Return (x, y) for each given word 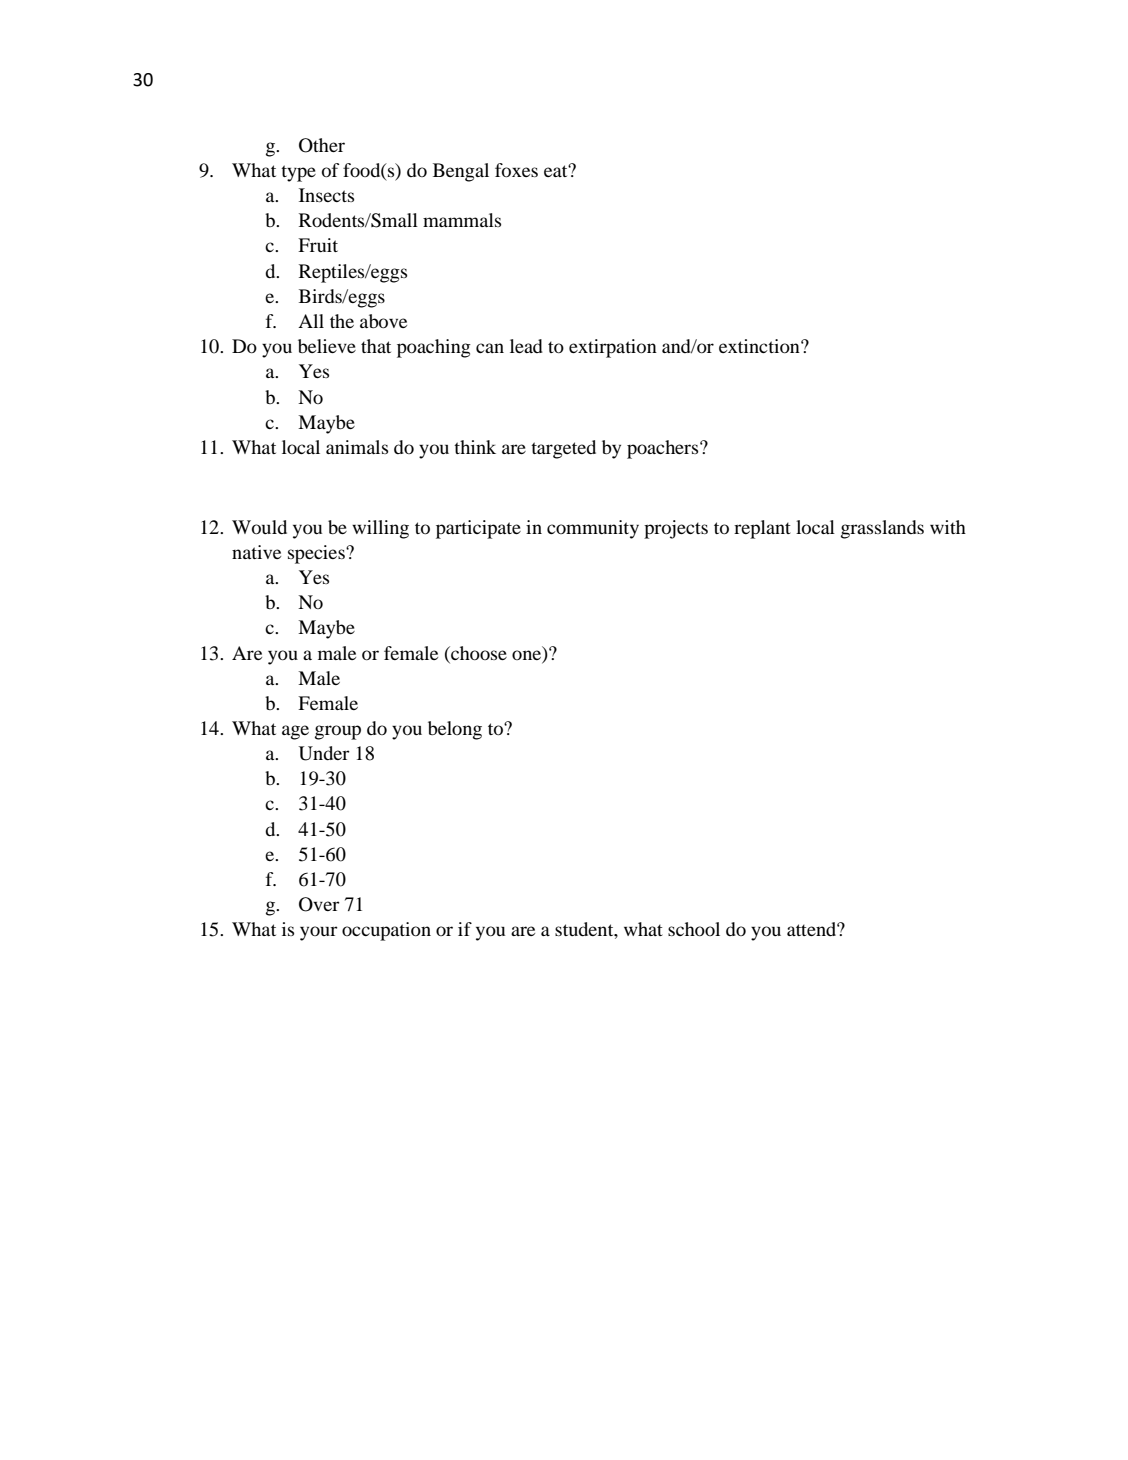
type (298, 173)
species (317, 554)
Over (319, 904)
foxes (516, 170)
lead (526, 346)
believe (327, 346)
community (593, 529)
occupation (386, 931)
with (948, 527)
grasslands (882, 529)
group (338, 732)
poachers (664, 449)
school (694, 929)
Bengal (461, 172)
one (528, 655)
